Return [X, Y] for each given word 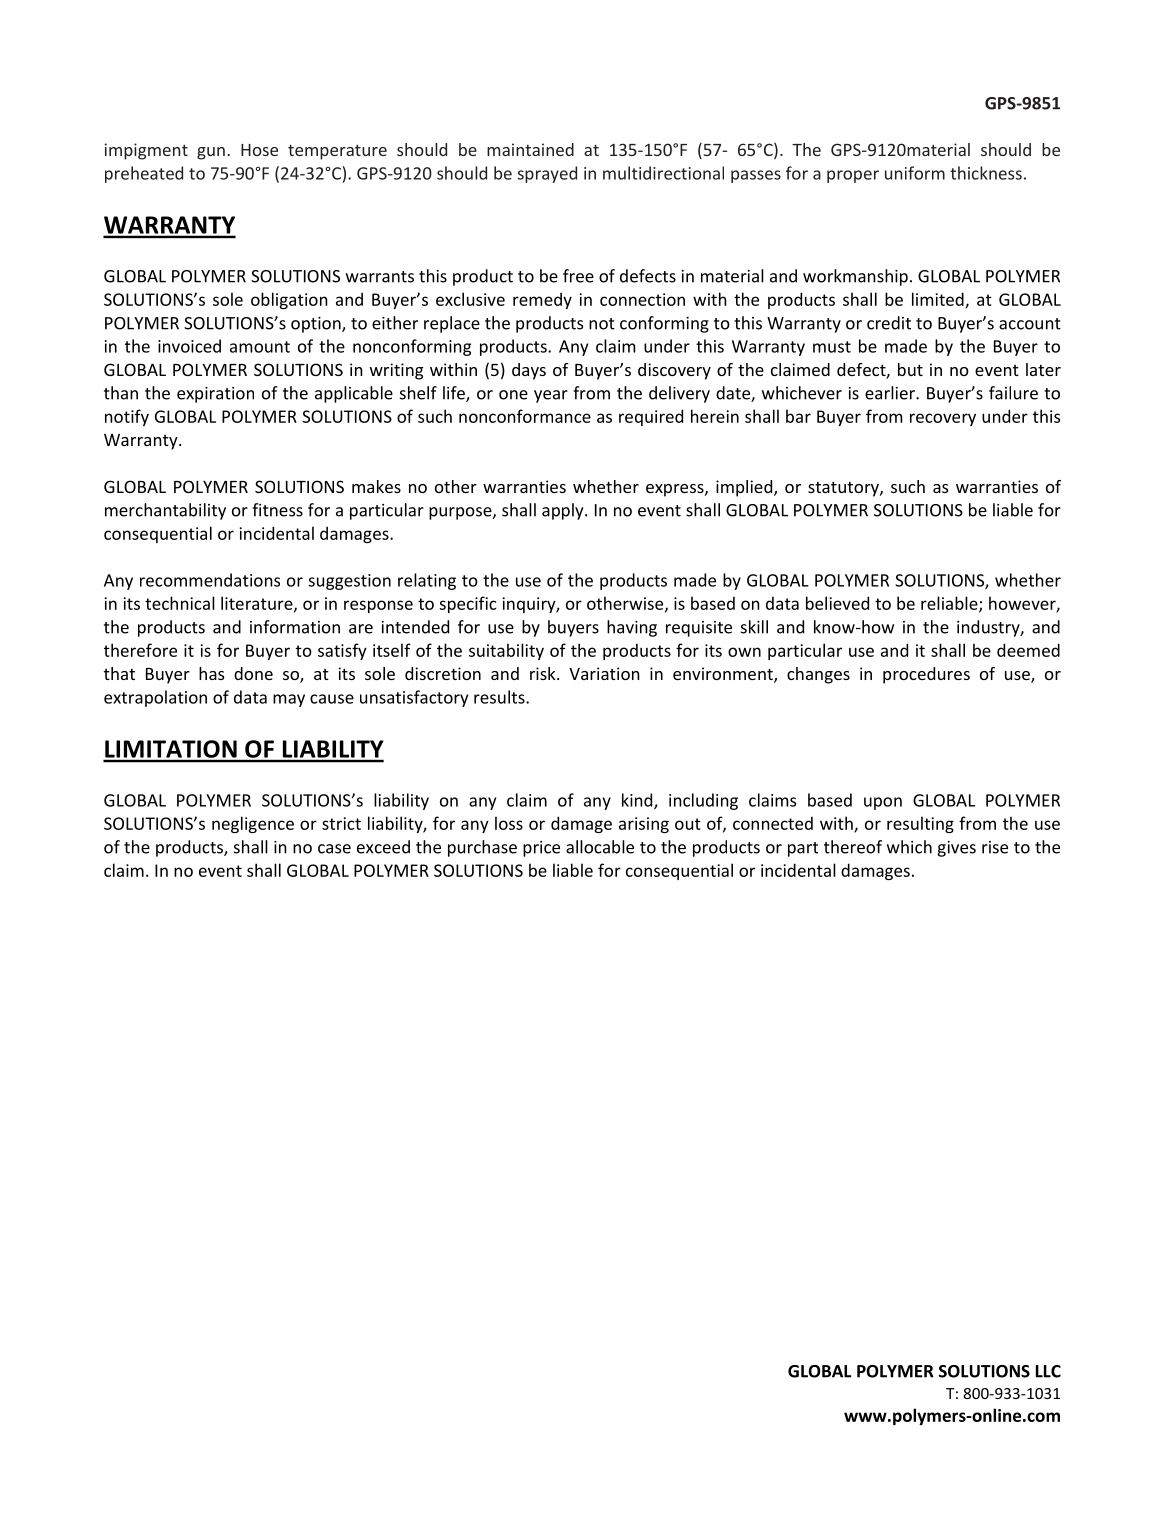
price [541, 849]
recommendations [210, 580]
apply [564, 511]
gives [956, 849]
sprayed [547, 174]
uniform [915, 173]
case [334, 849]
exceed [383, 847]
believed [837, 603]
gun [211, 153]
